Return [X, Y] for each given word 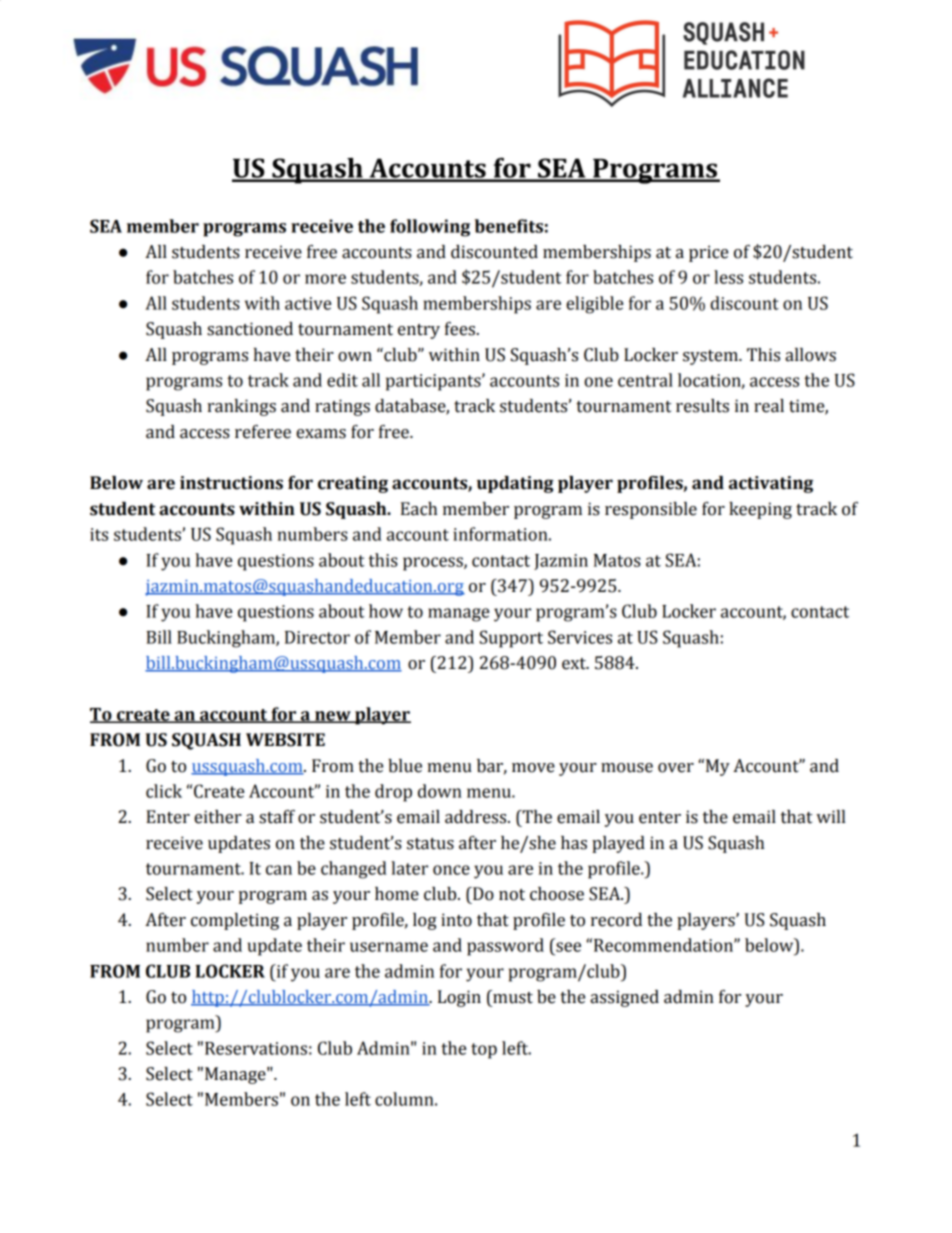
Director [317, 637]
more [325, 279]
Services [580, 637]
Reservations [256, 1048]
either [218, 817]
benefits [509, 226]
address [477, 817]
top [484, 1051]
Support [511, 639]
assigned [624, 998]
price [708, 253]
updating [515, 484]
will [830, 816]
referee [263, 432]
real [769, 406]
